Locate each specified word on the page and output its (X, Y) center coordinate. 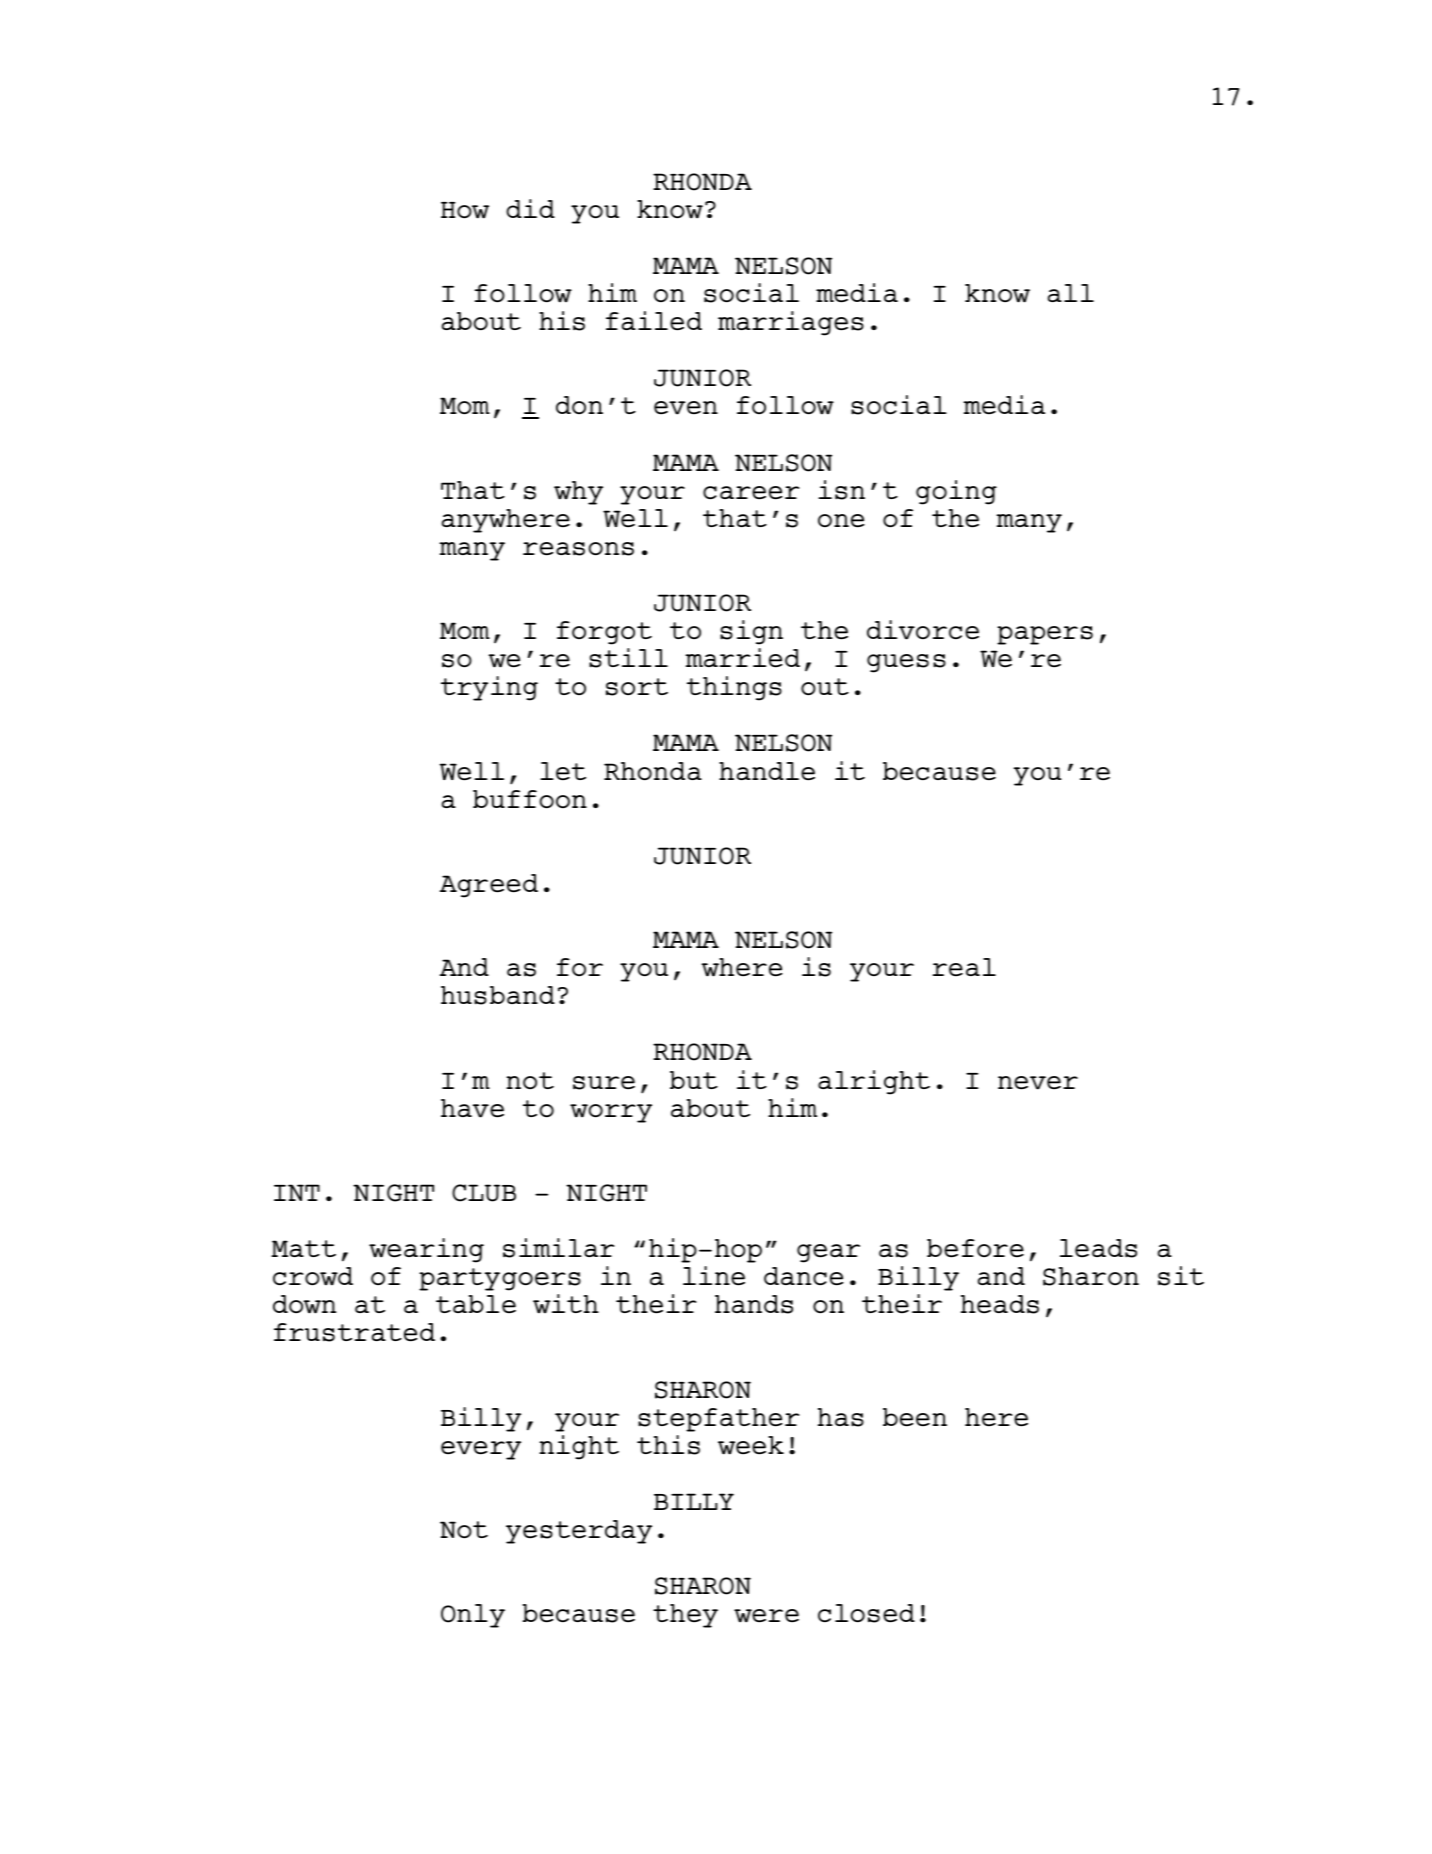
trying (489, 688)
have (472, 1108)
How (465, 210)
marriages (791, 323)
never (1038, 1083)
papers (1045, 635)
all (1071, 293)
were (766, 1616)
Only (473, 1616)
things (734, 688)
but (694, 1080)
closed (866, 1613)
